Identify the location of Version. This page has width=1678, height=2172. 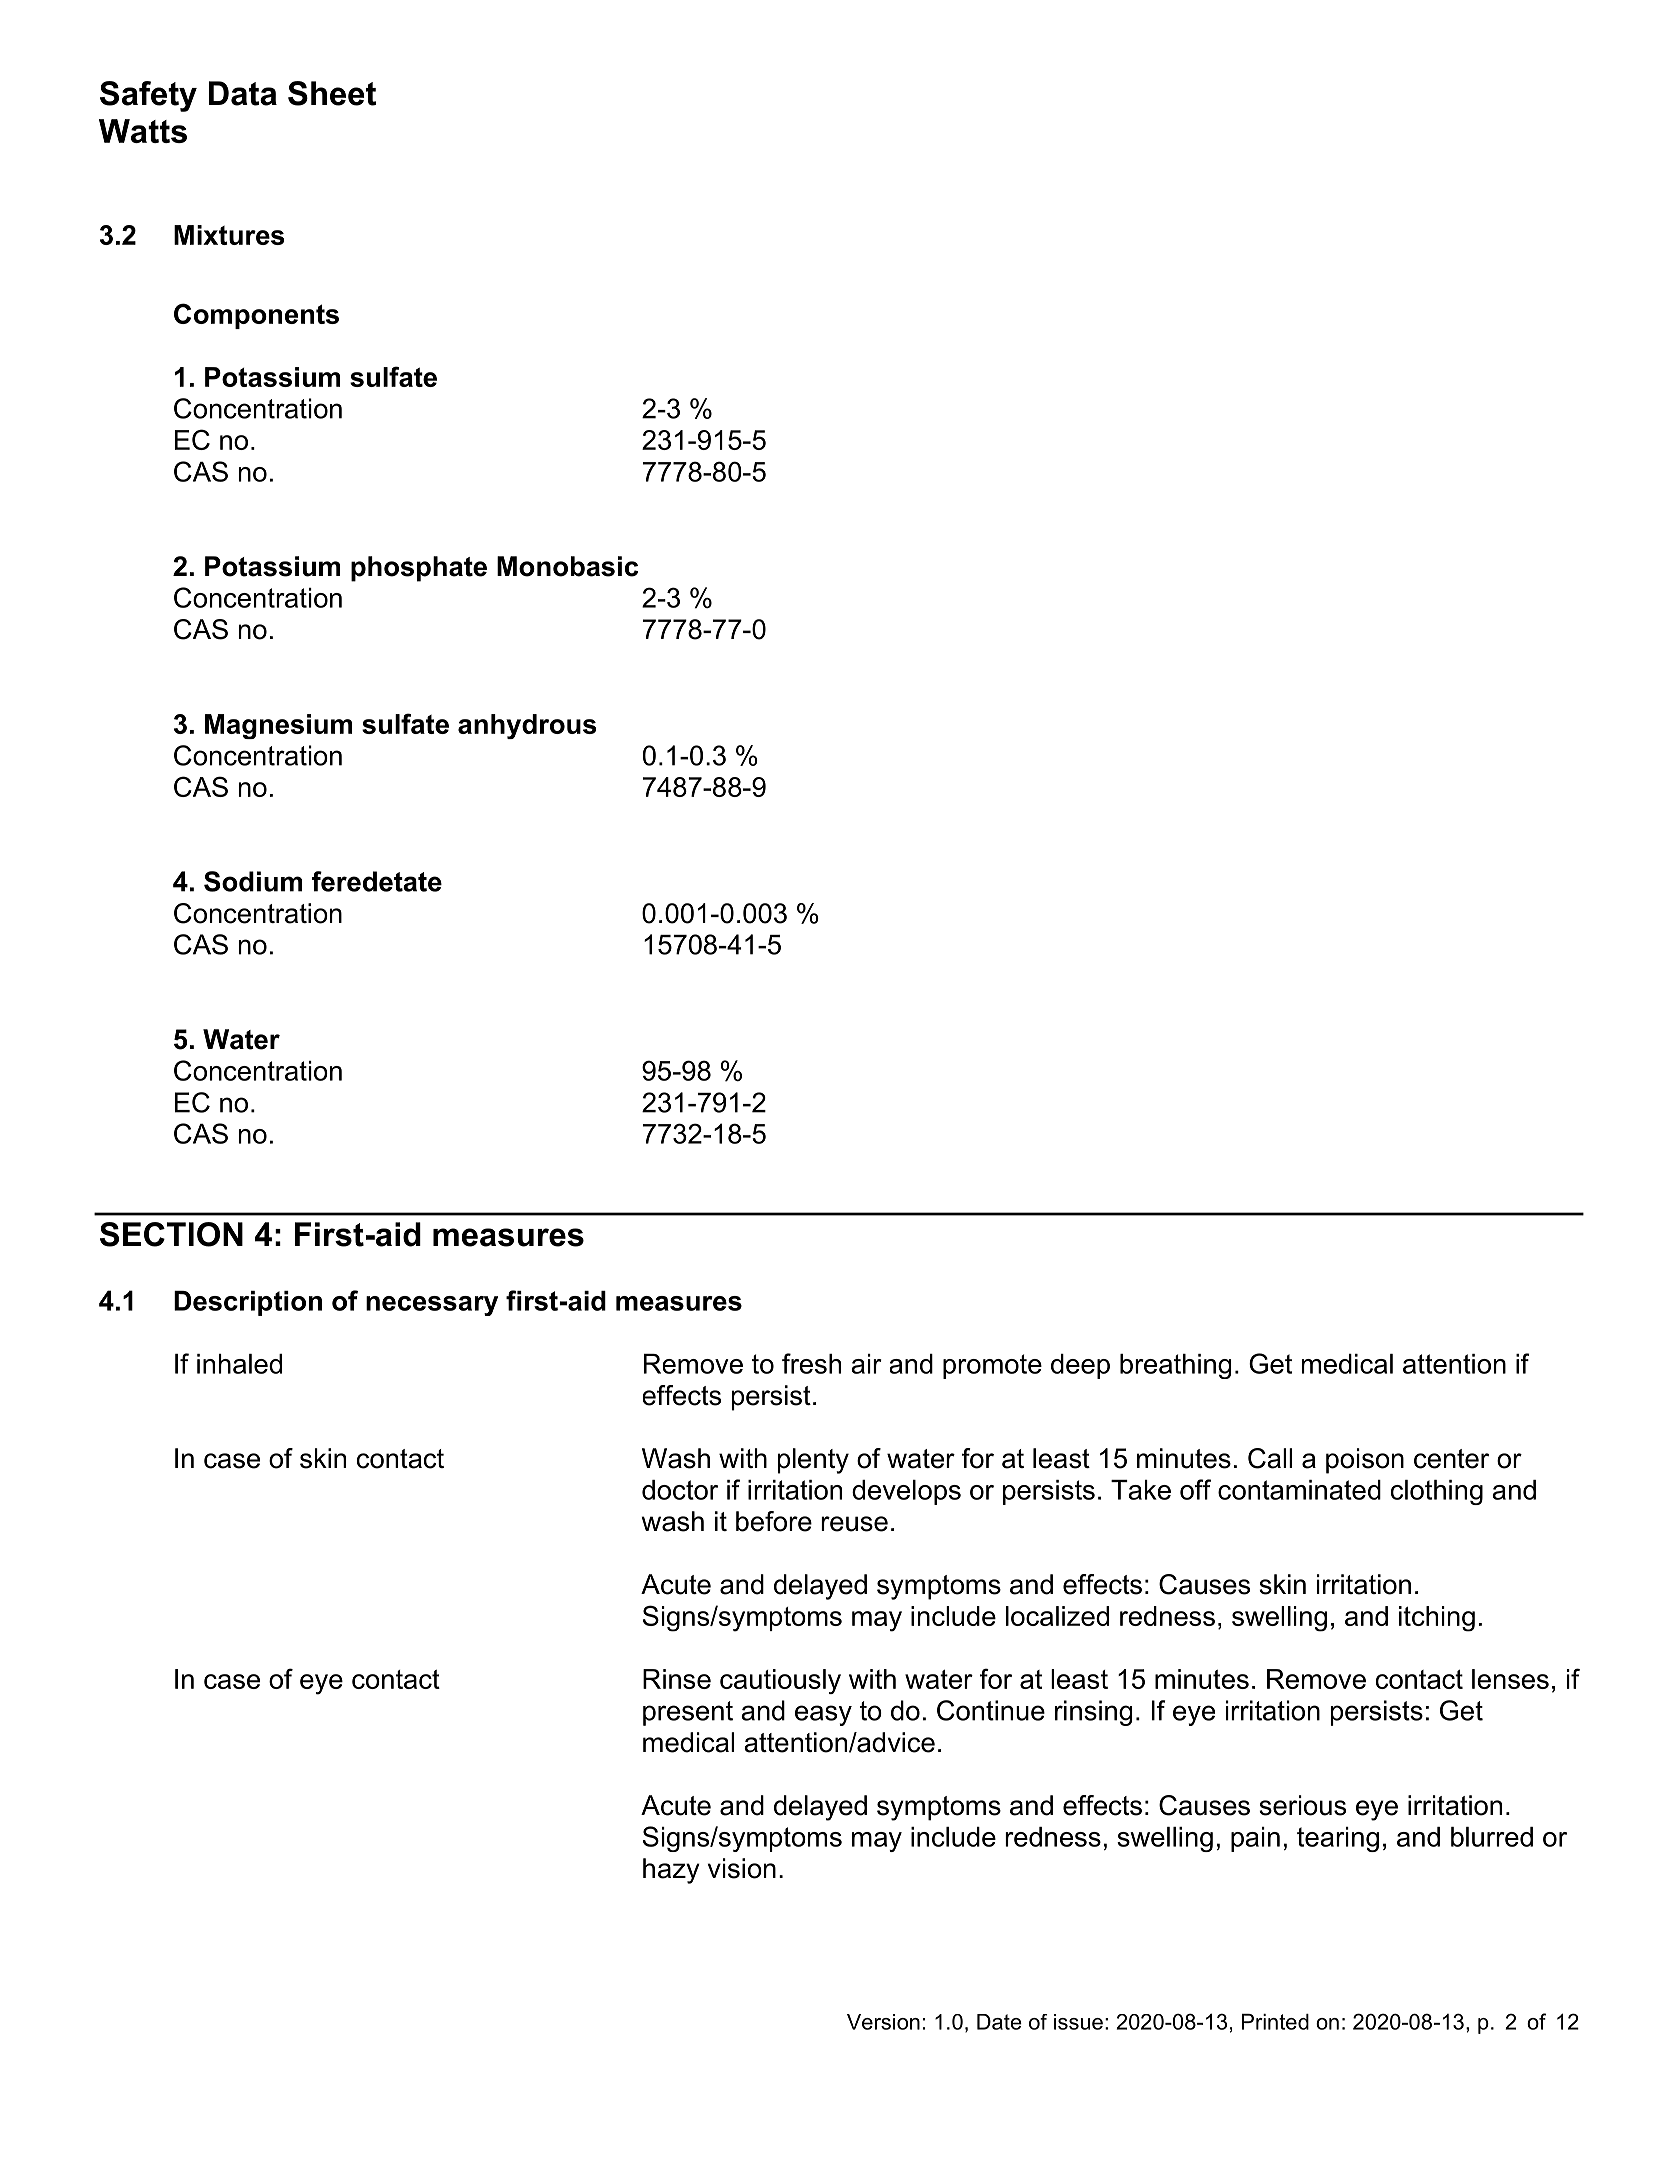
(883, 2022).
